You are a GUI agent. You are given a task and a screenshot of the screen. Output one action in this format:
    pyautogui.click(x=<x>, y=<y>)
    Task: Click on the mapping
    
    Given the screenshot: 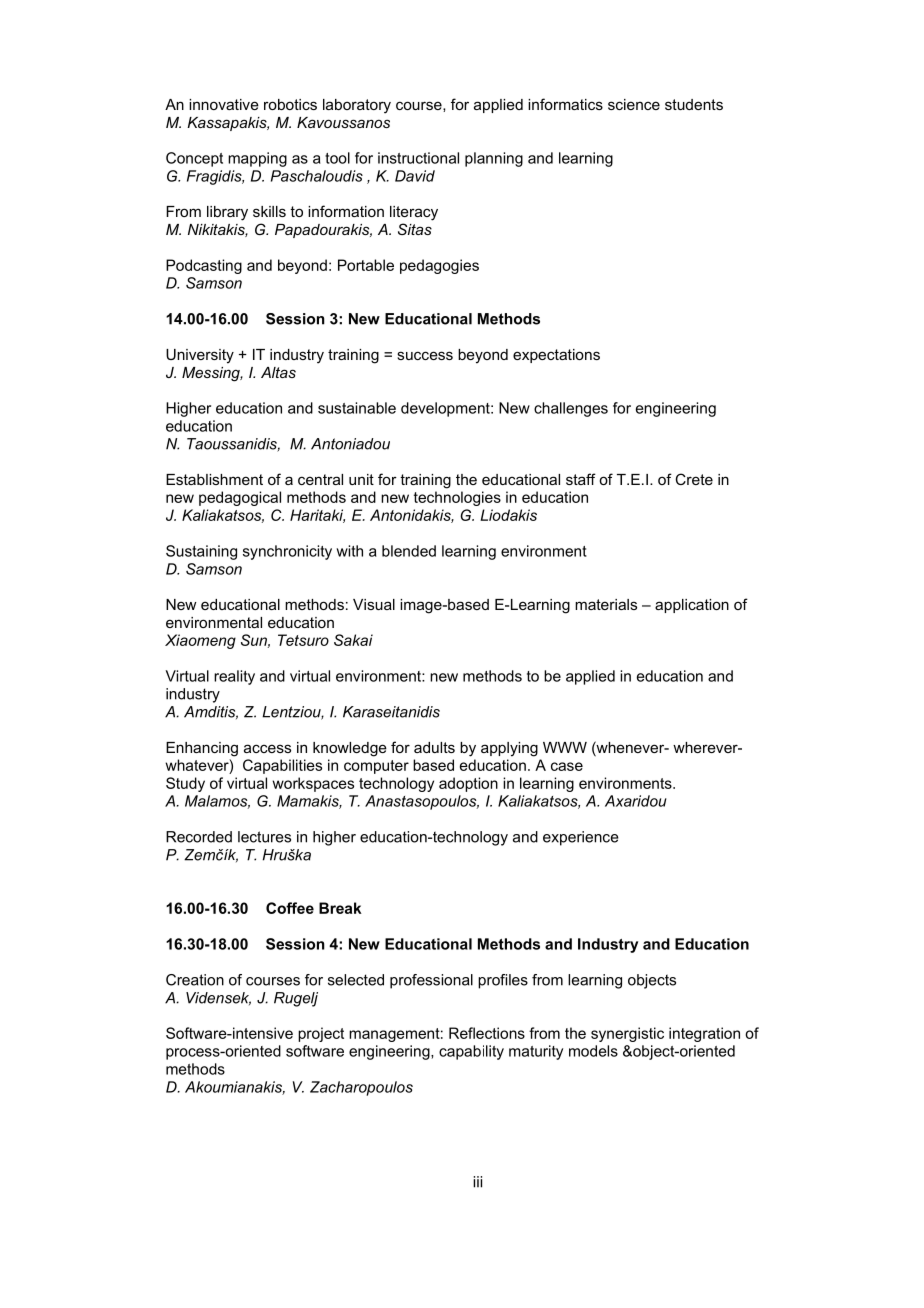 What is the action you would take?
    pyautogui.click(x=257, y=159)
